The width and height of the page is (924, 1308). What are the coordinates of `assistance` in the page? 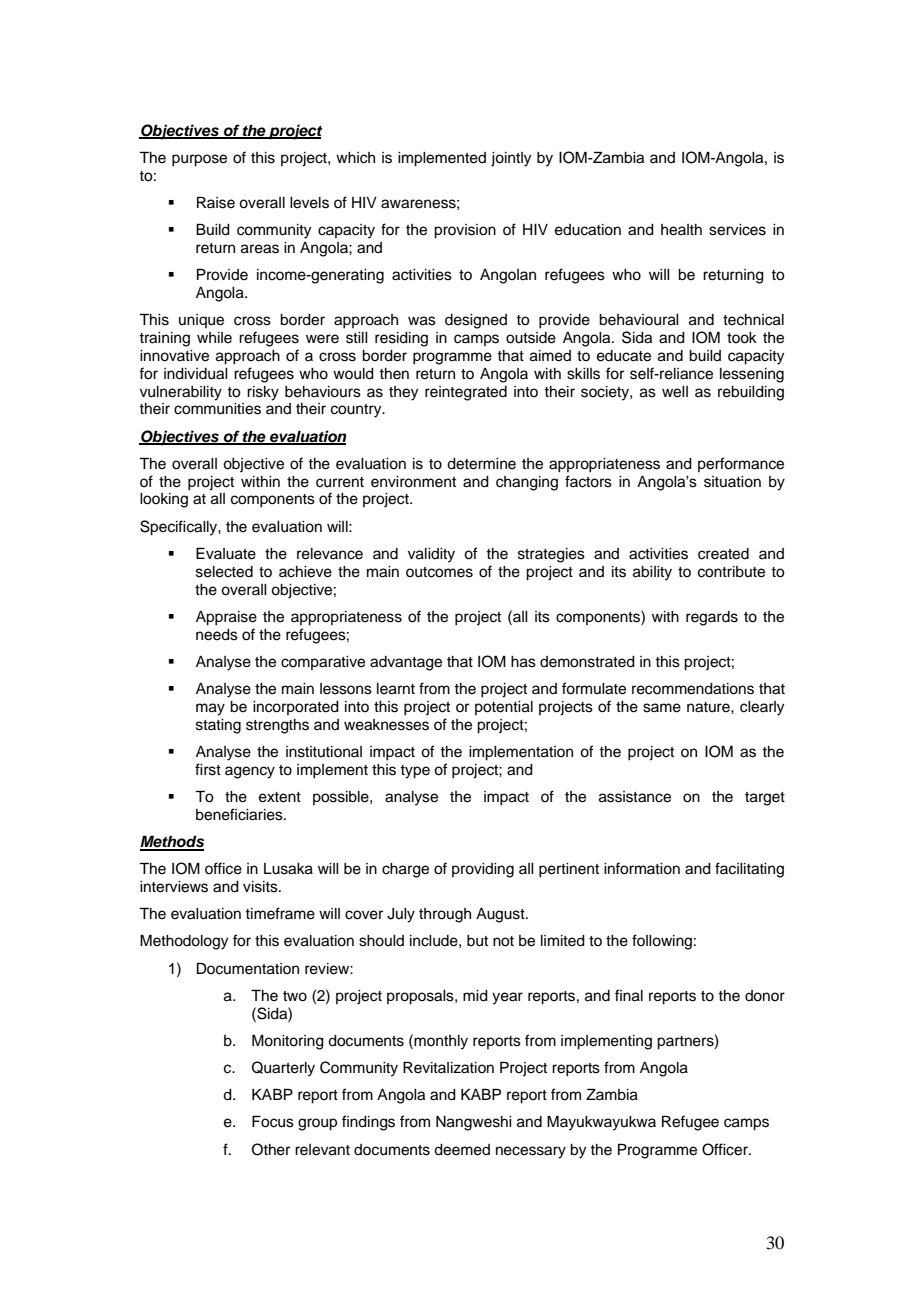 It's located at (635, 797).
